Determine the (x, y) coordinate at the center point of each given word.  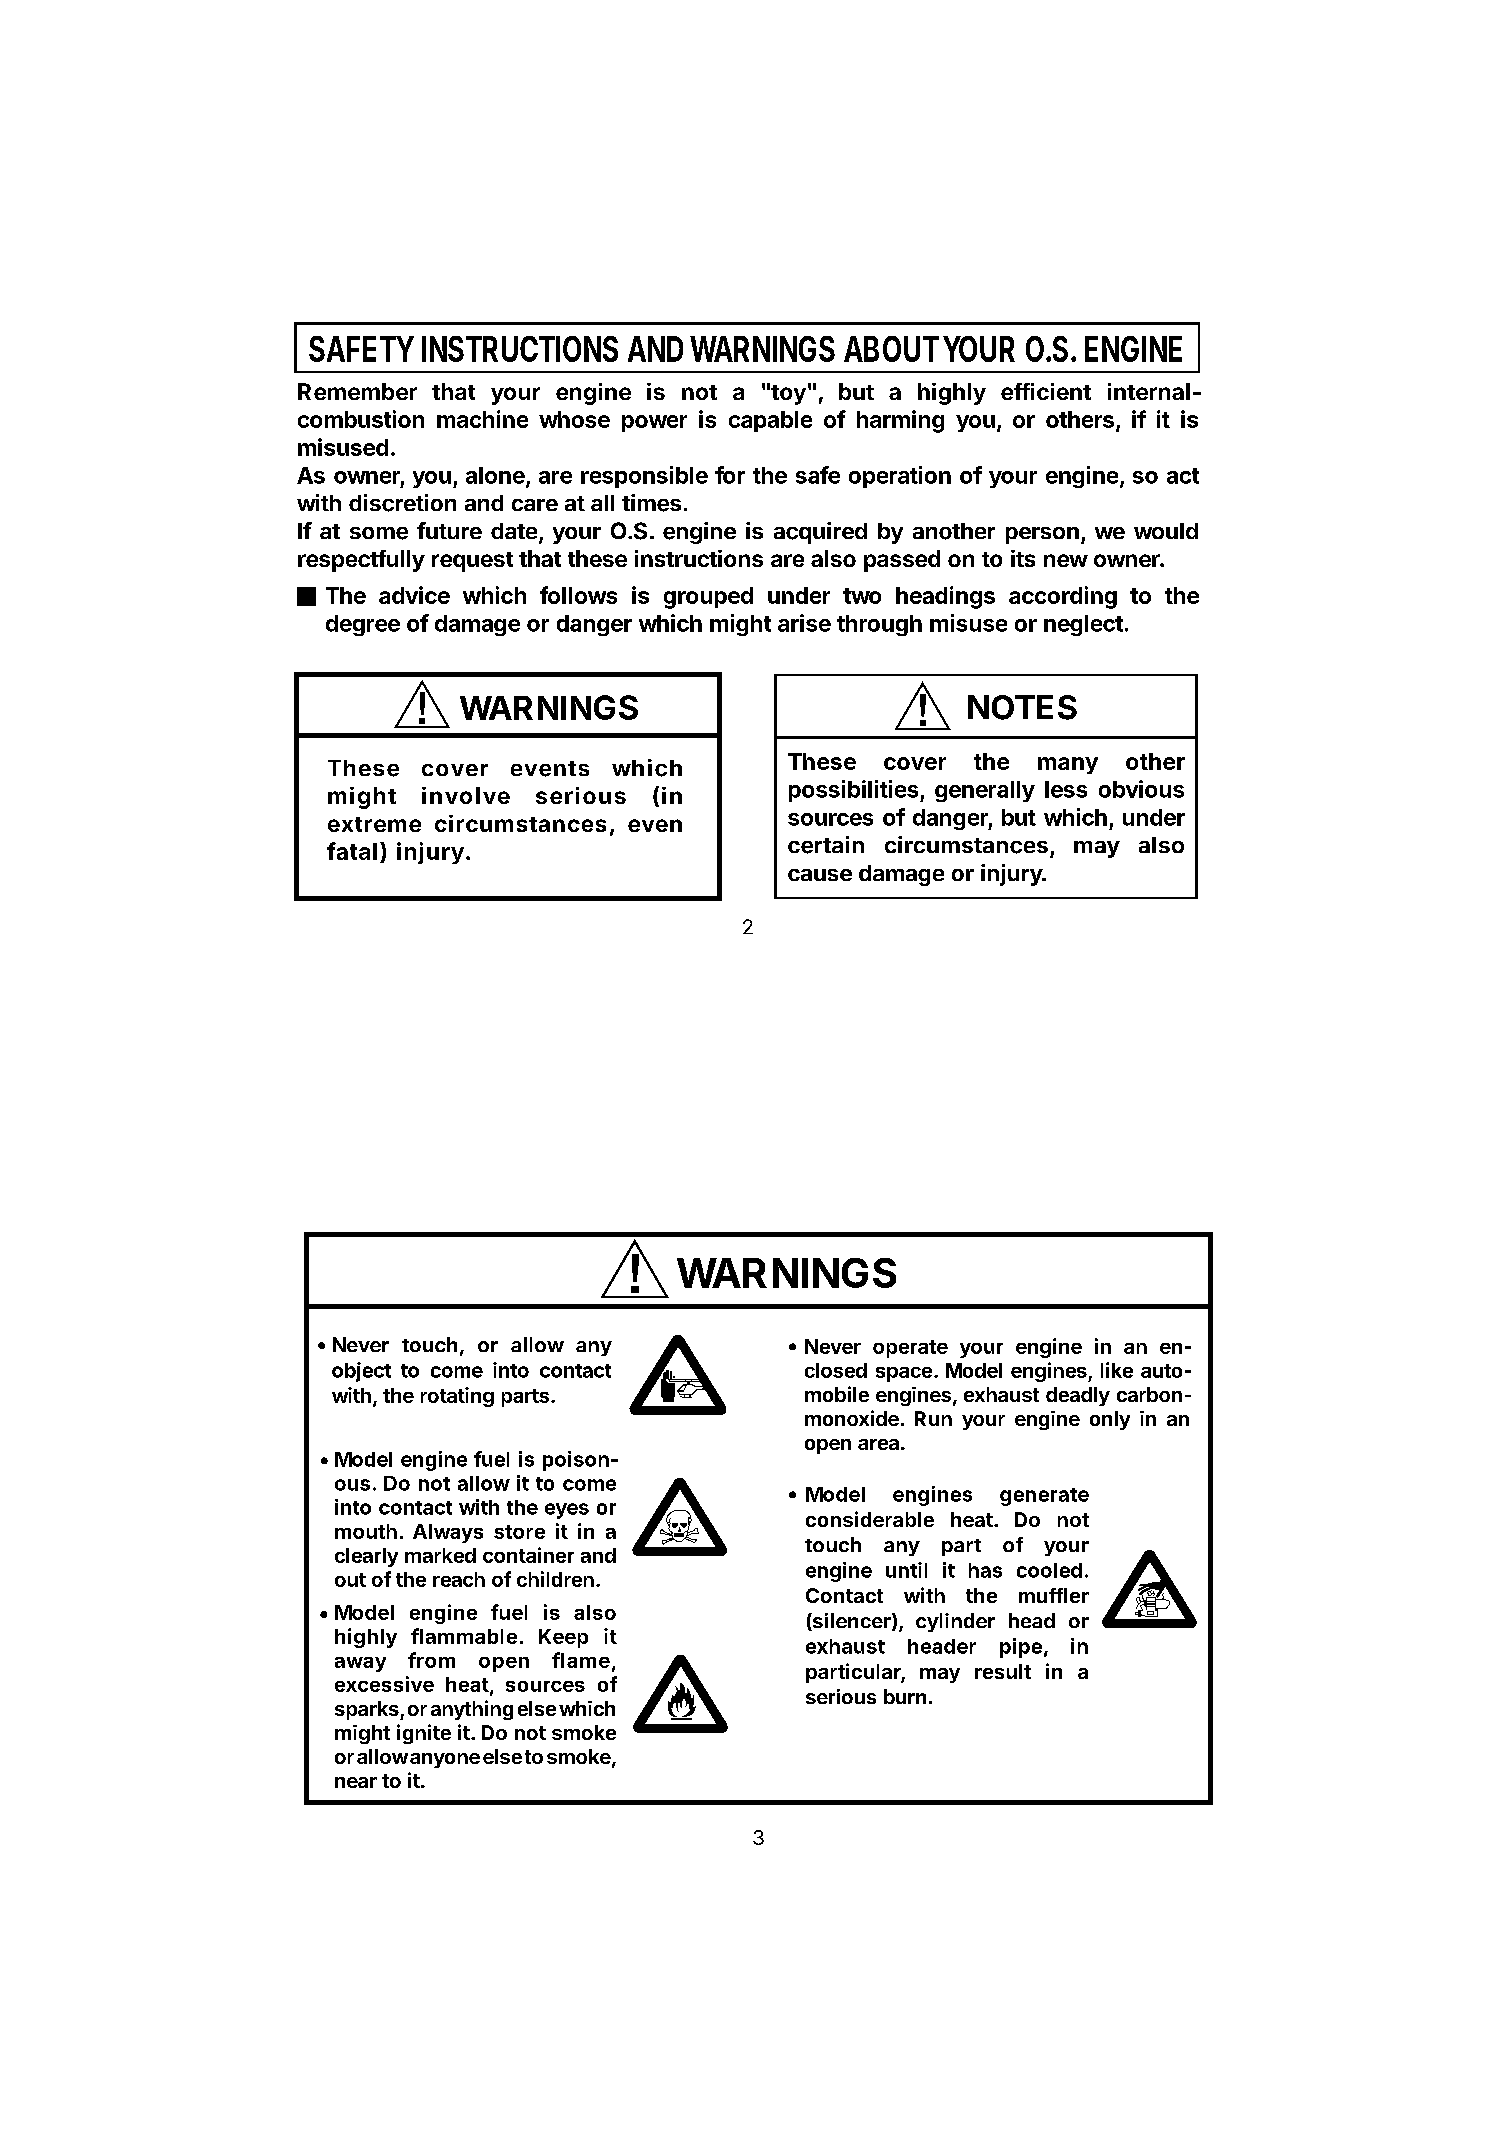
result (1003, 1671)
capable (770, 421)
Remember (357, 391)
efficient (1046, 391)
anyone (445, 1760)
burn (905, 1696)
